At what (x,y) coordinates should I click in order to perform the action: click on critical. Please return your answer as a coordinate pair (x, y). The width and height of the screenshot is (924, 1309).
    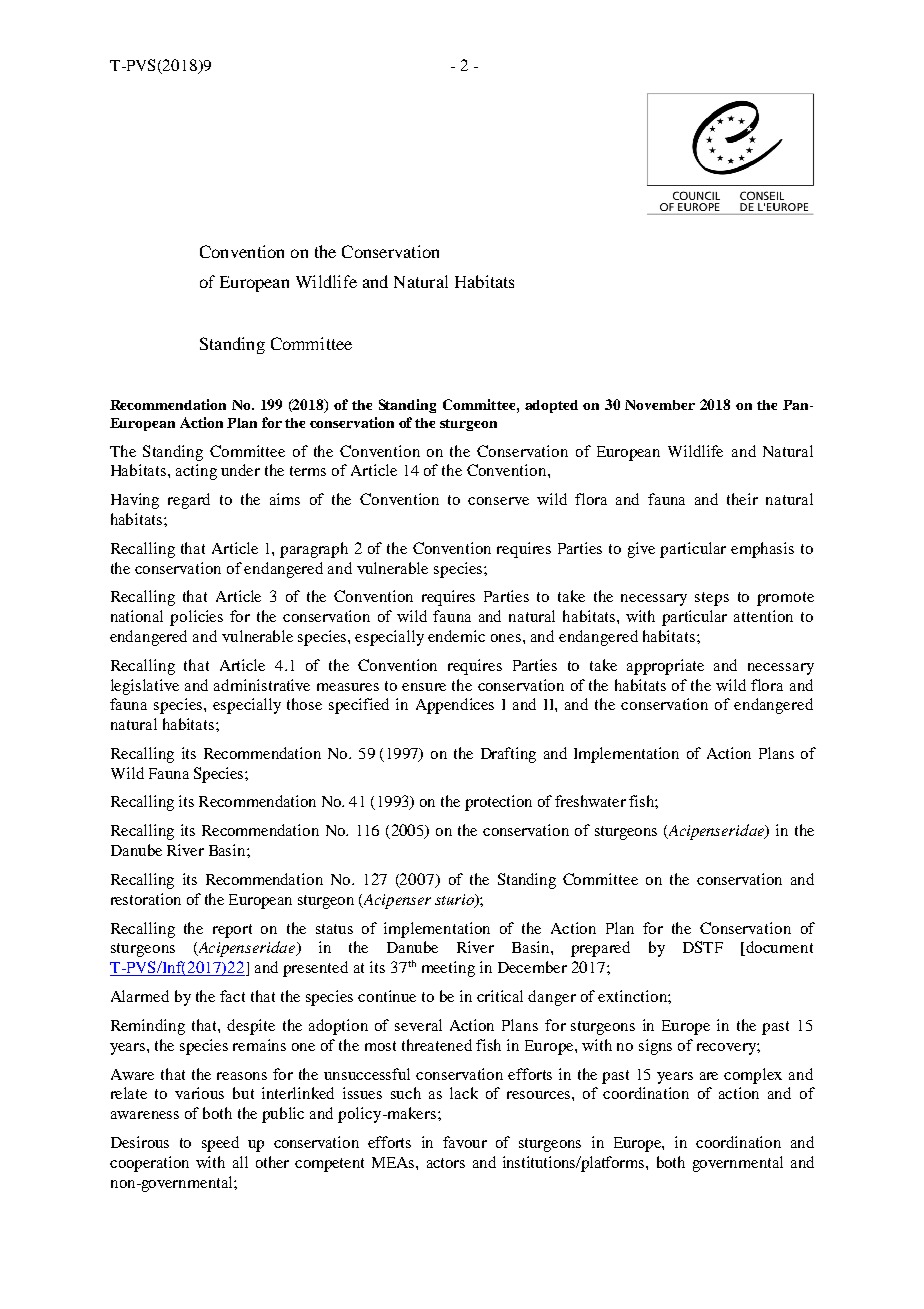
    Looking at the image, I should click on (500, 996).
